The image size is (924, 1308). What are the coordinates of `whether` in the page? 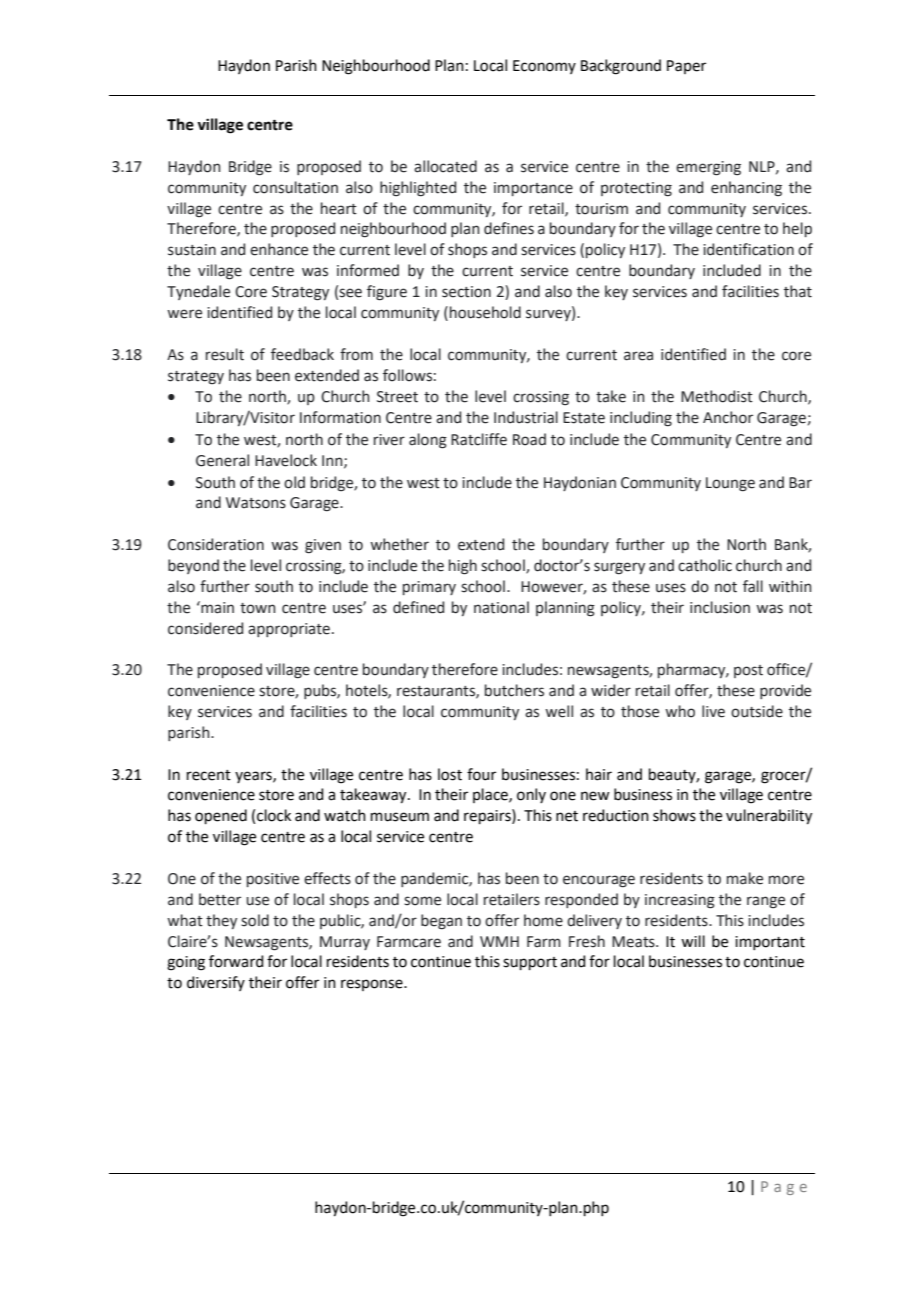 It's located at (399, 544).
